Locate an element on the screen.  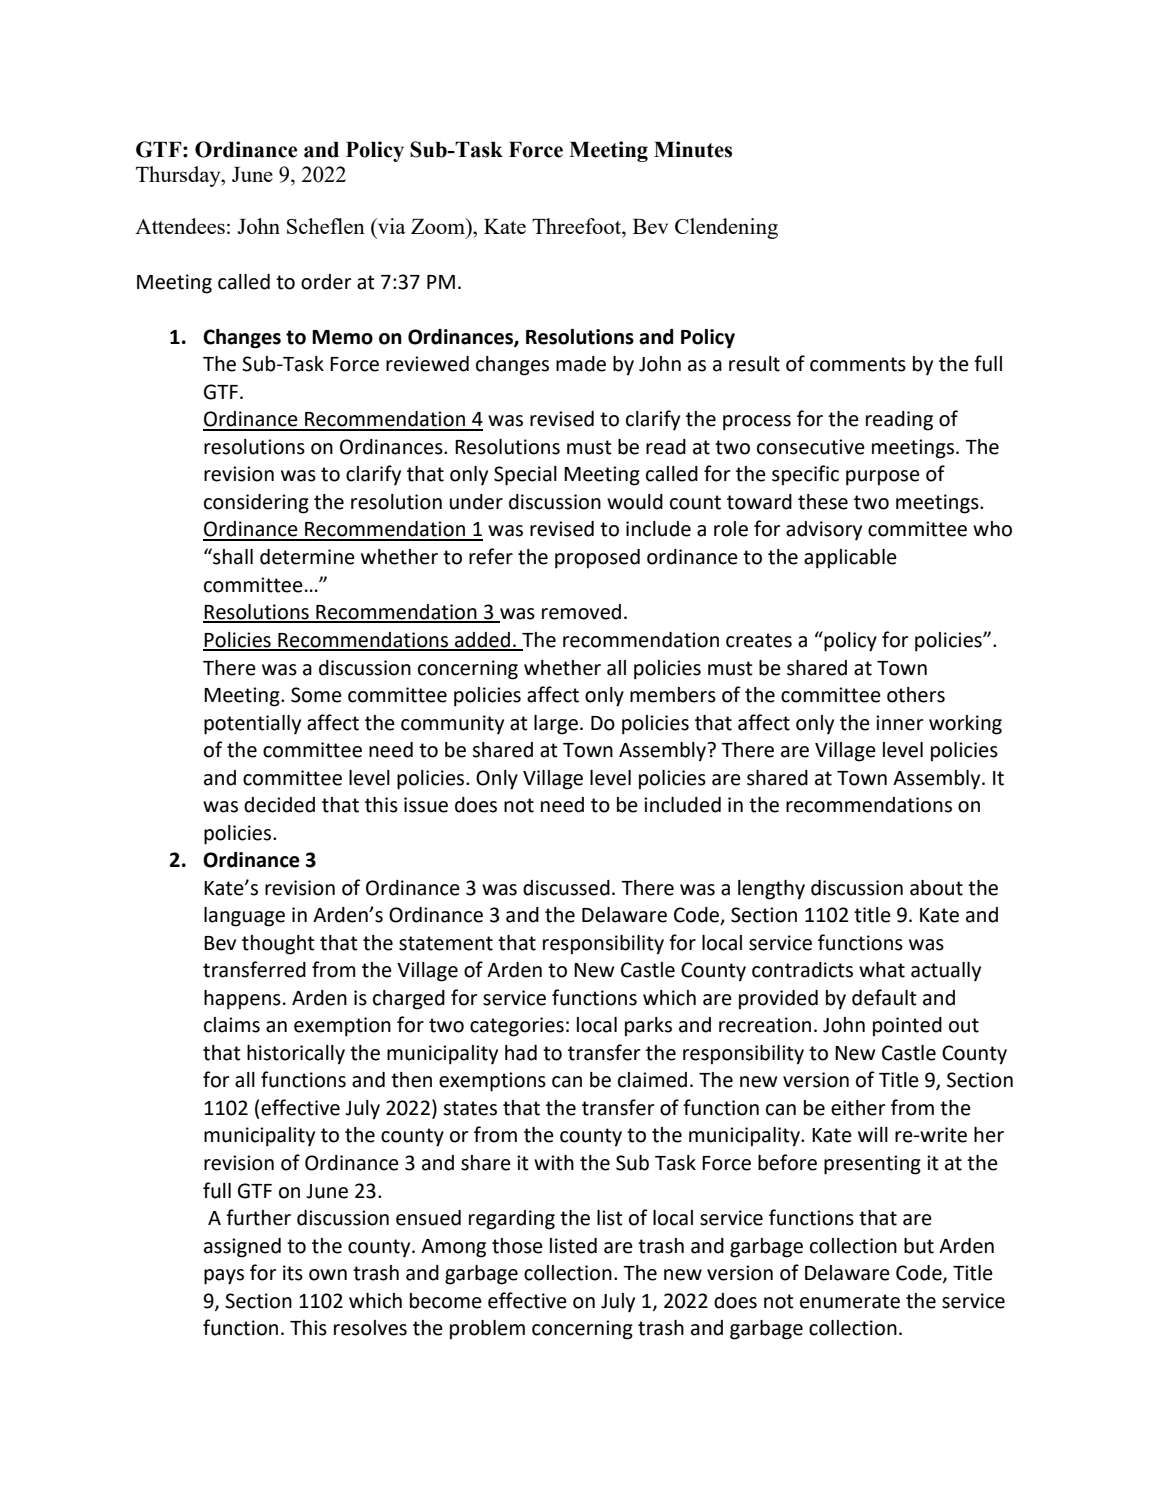
inner is located at coordinates (900, 723).
